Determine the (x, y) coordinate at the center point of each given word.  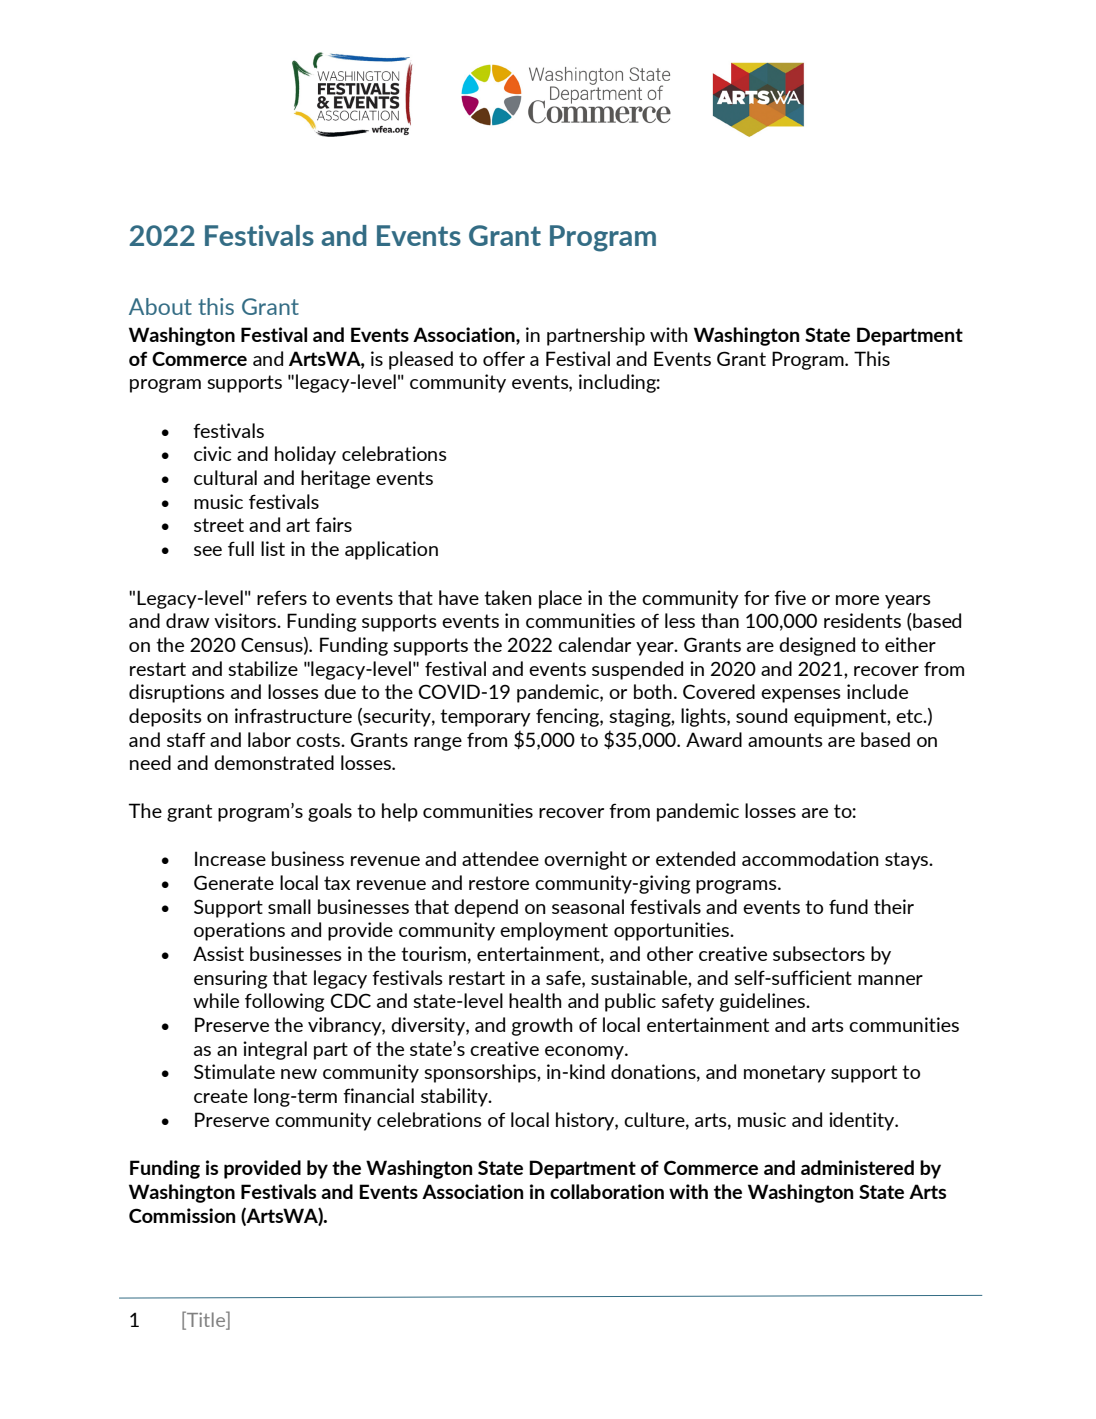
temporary (485, 718)
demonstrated (274, 762)
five (790, 597)
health (535, 1000)
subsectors (819, 953)
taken (508, 597)
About (160, 306)
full (241, 548)
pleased (421, 360)
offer (504, 358)
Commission (182, 1215)
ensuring (230, 979)
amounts (785, 740)
